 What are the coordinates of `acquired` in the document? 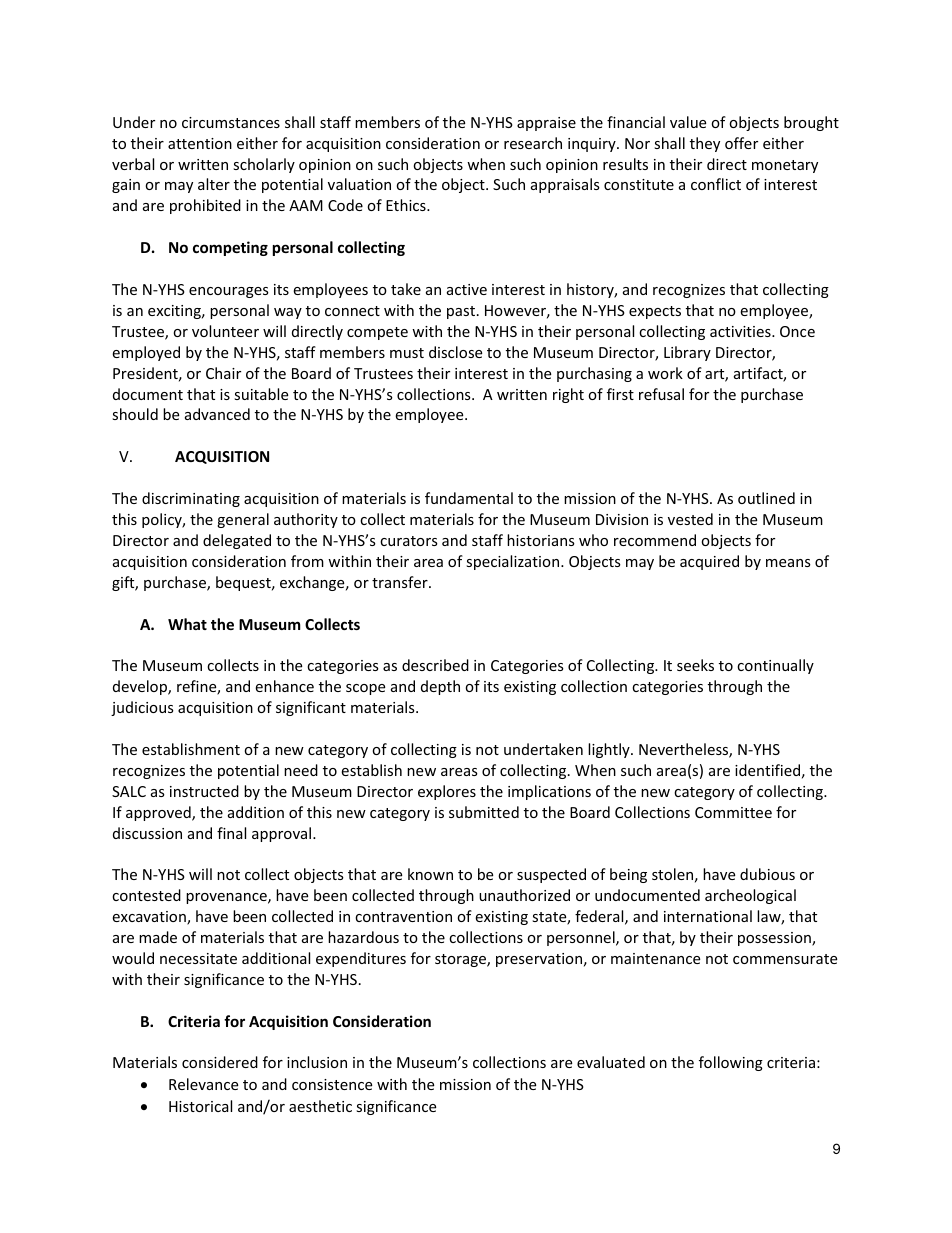 It's located at (709, 562).
